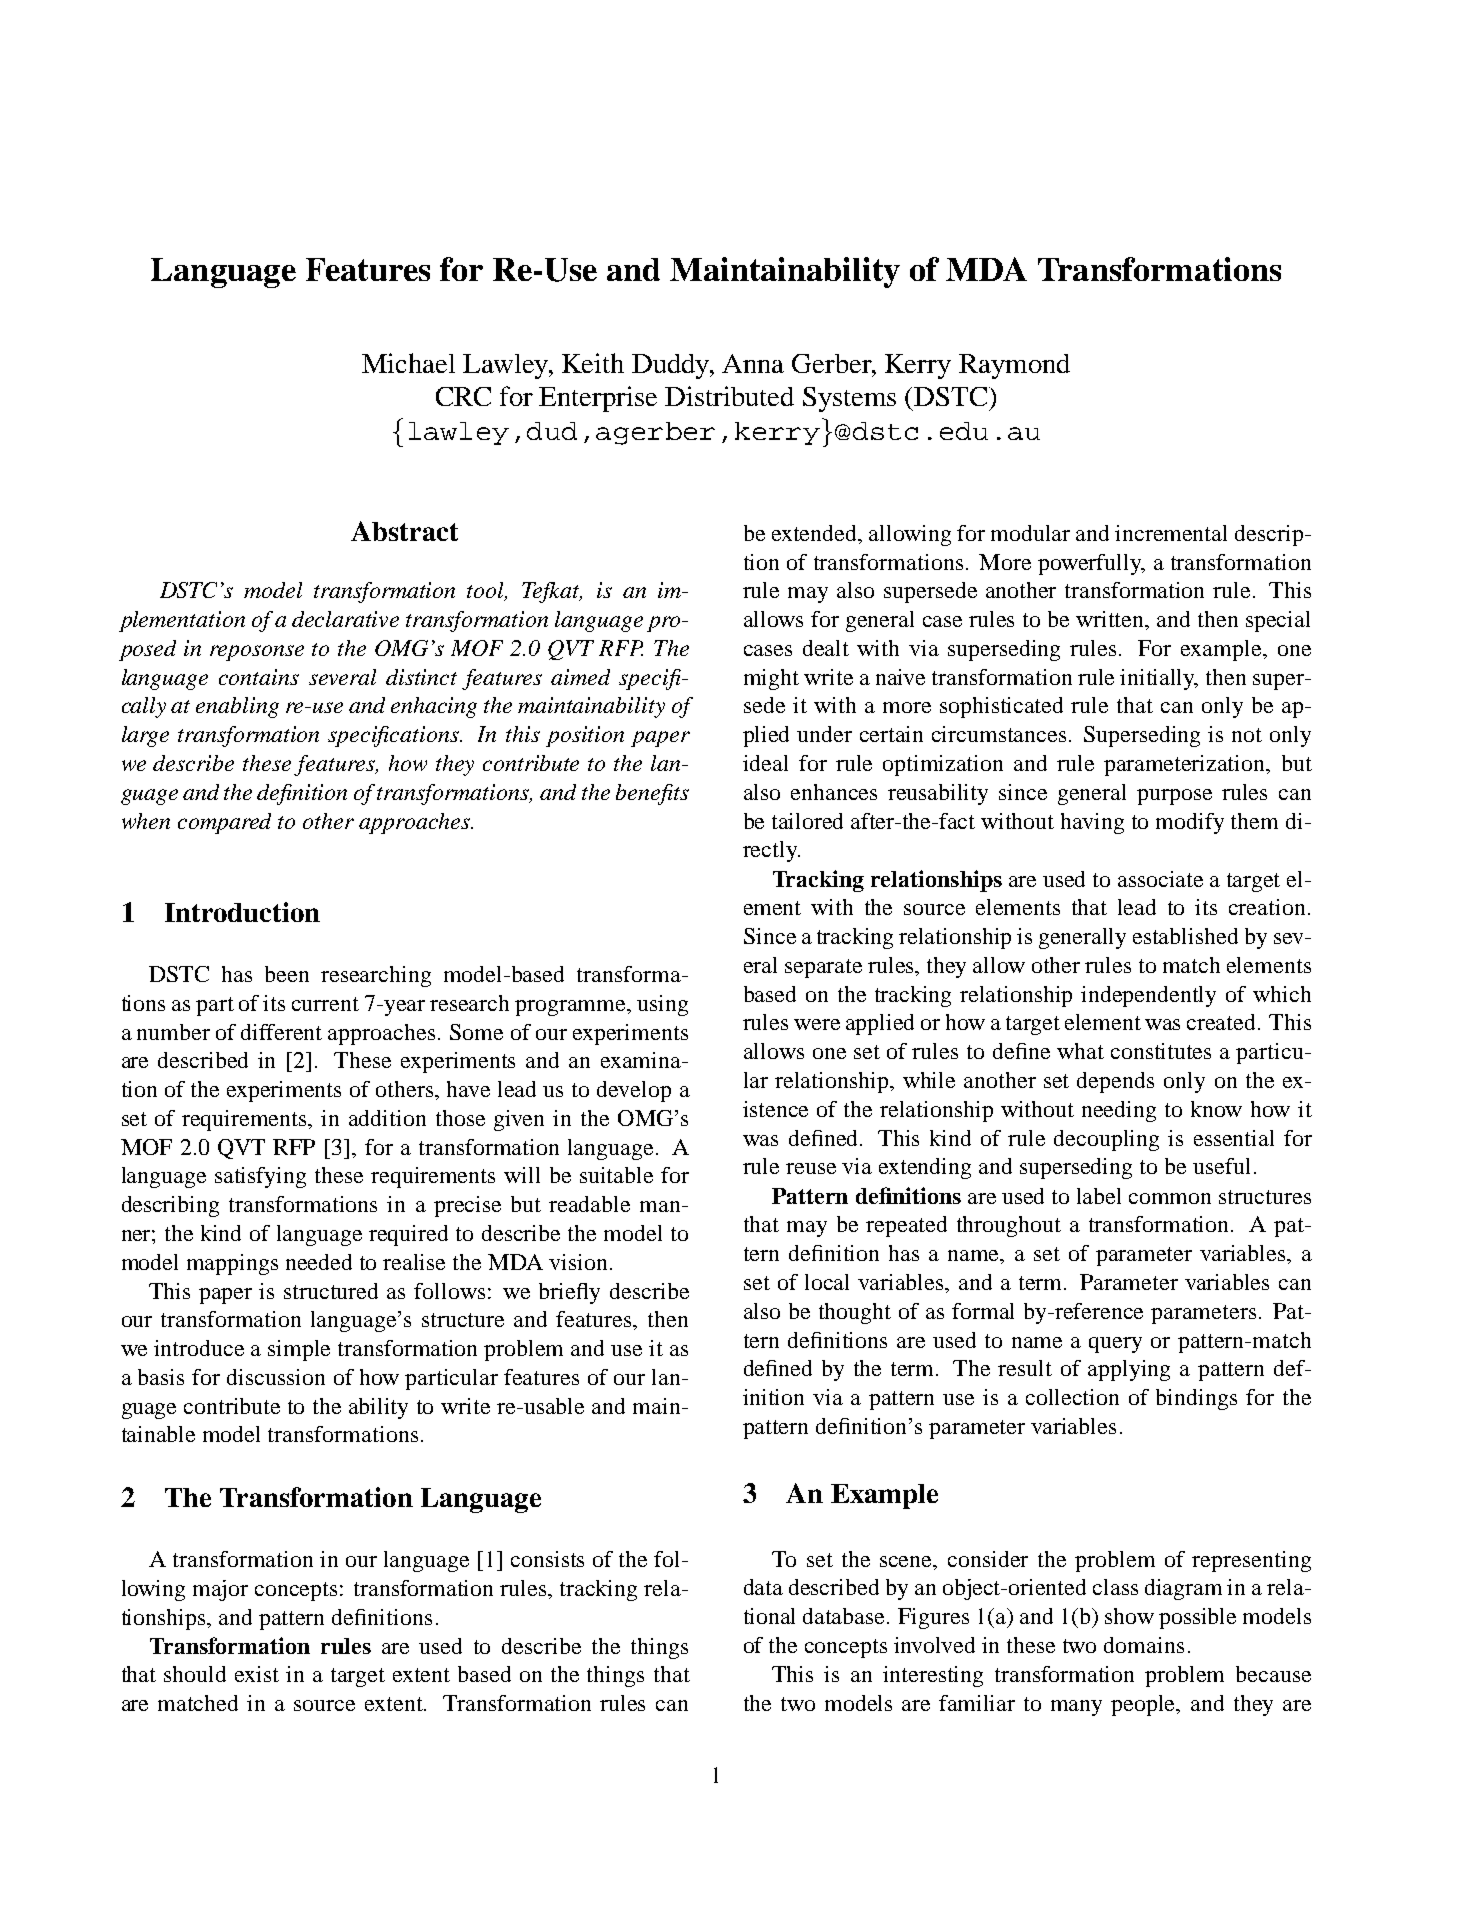  Describe the element at coordinates (933, 1676) in the document. I see `interesting` at that location.
